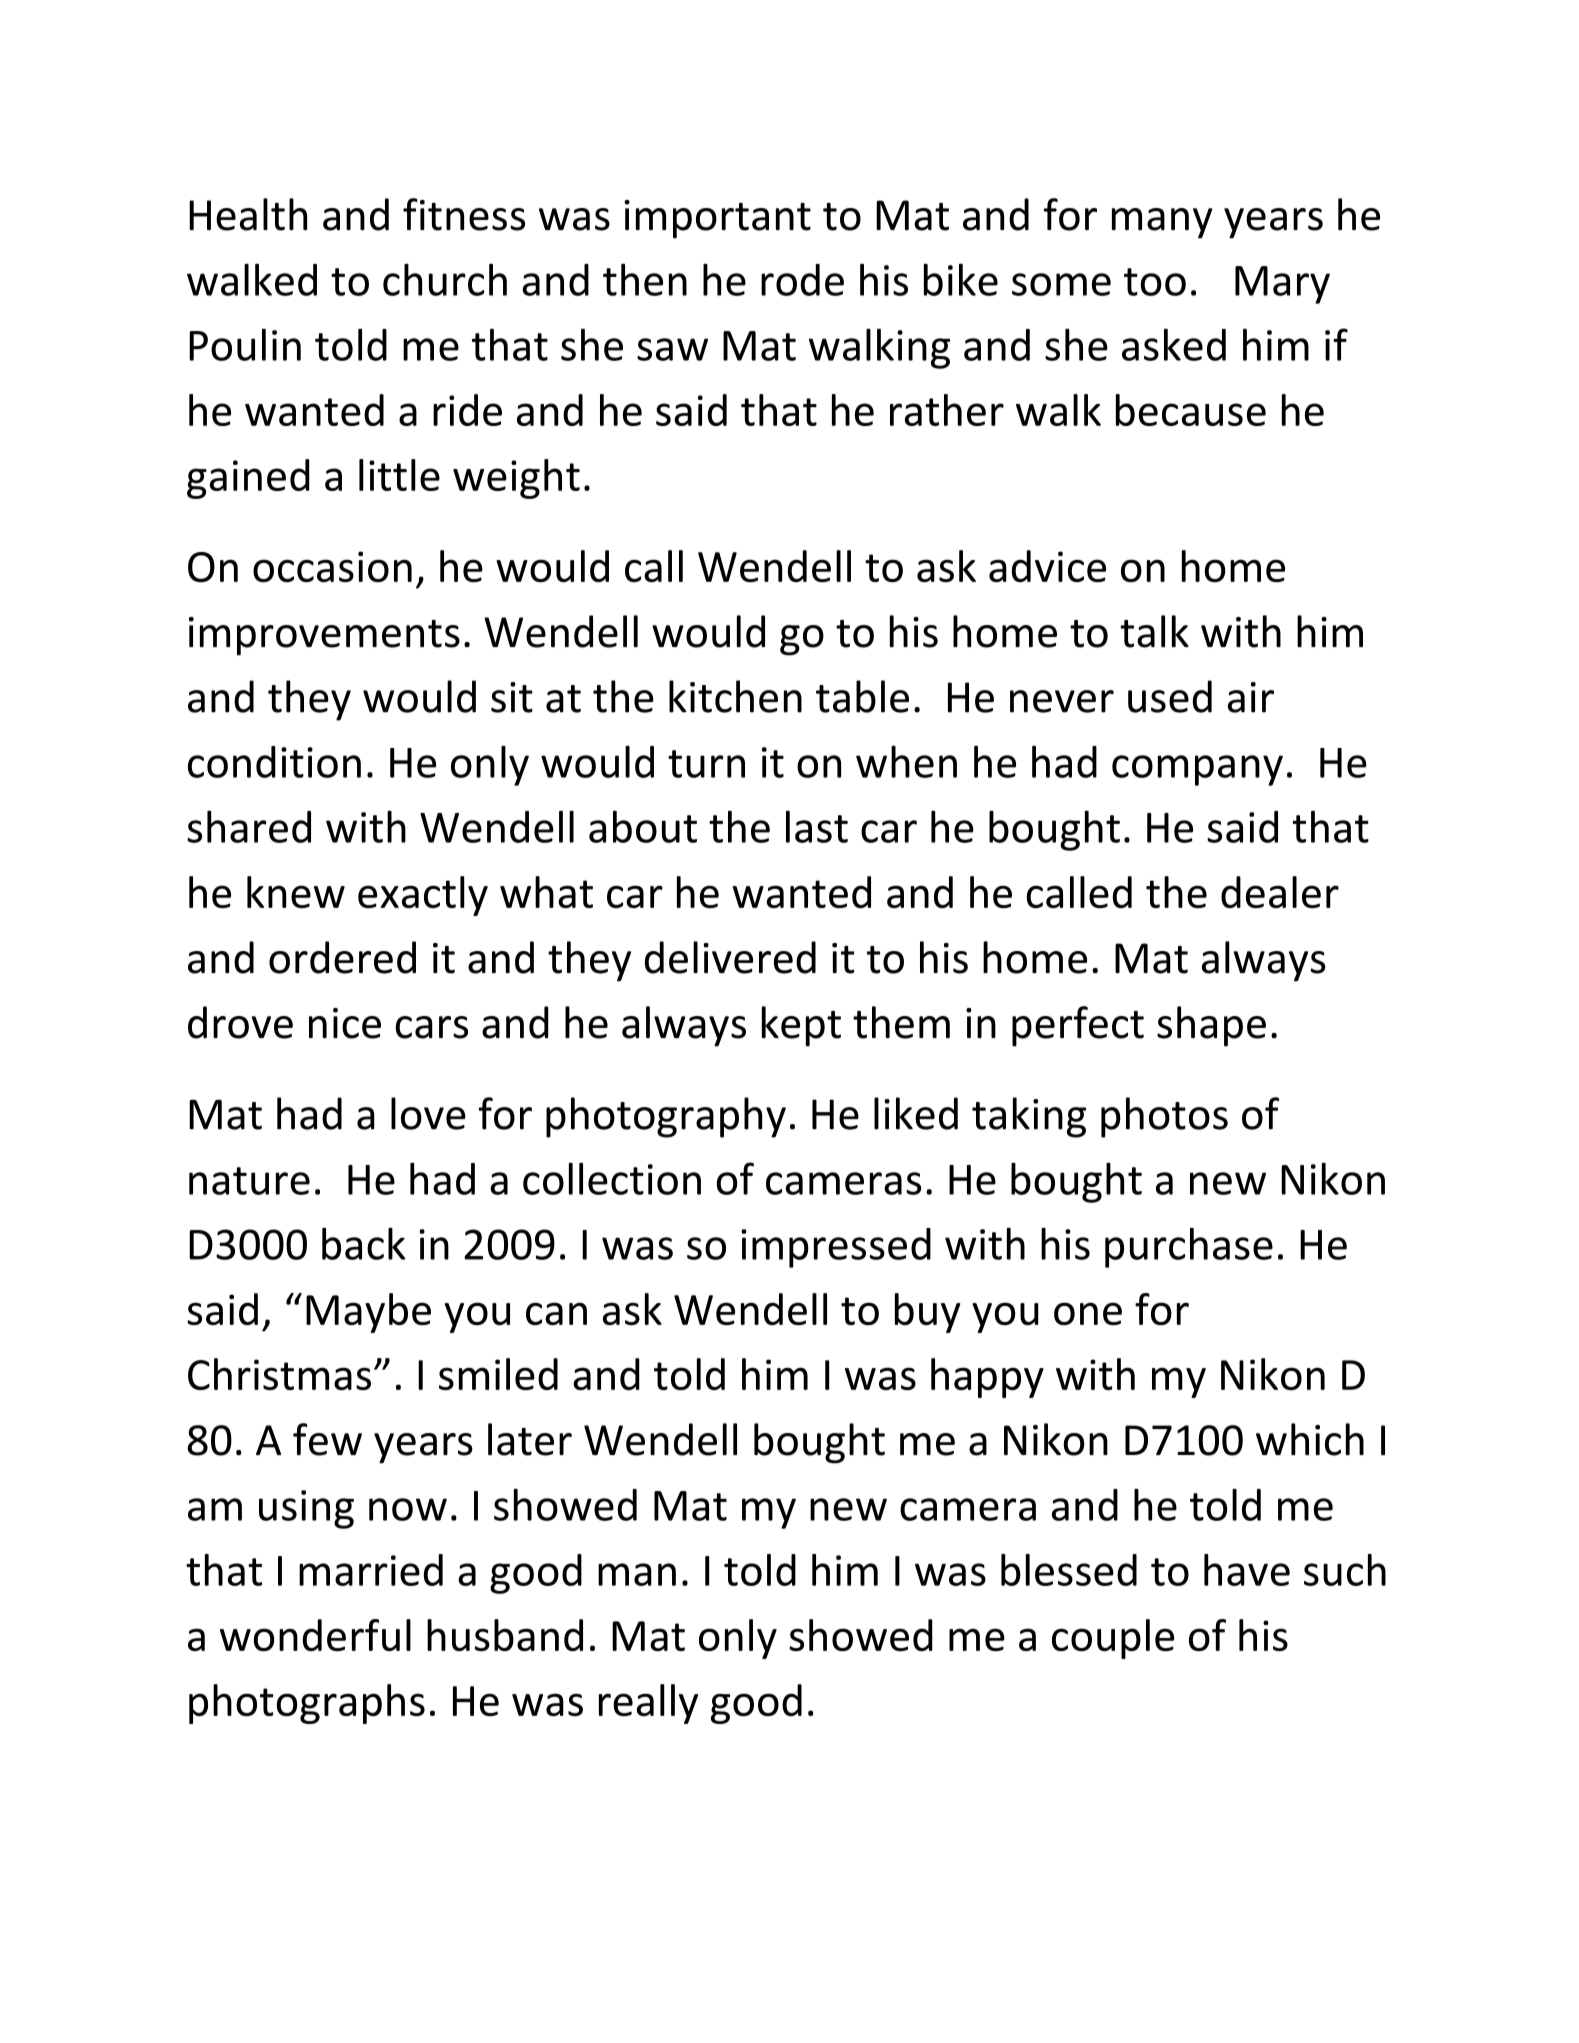 Image resolution: width=1579 pixels, height=2043 pixels. What do you see at coordinates (1189, 1247) in the screenshot?
I see `purchase` at bounding box center [1189, 1247].
